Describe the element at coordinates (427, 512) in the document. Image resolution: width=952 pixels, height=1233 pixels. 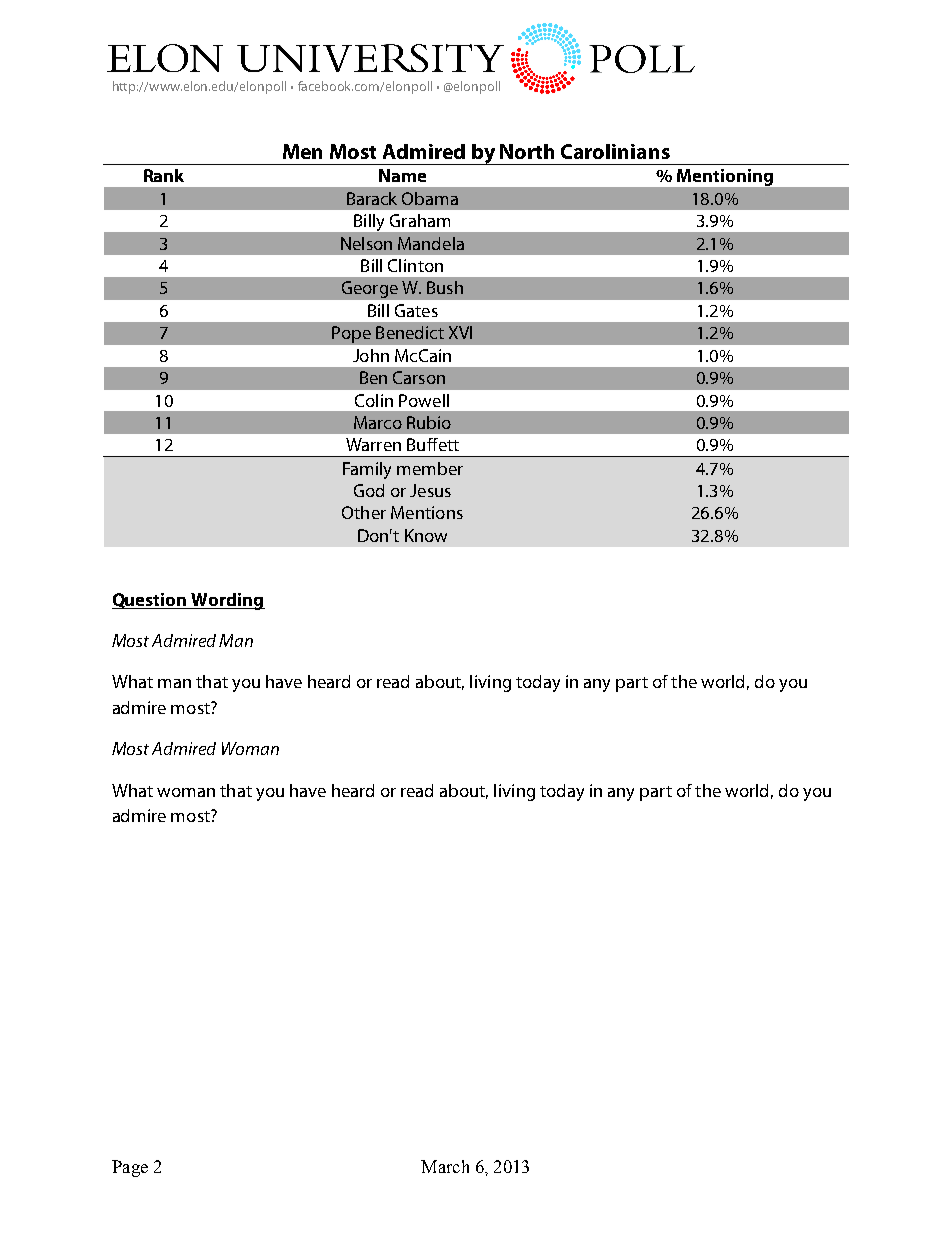
I see `Mentions` at that location.
